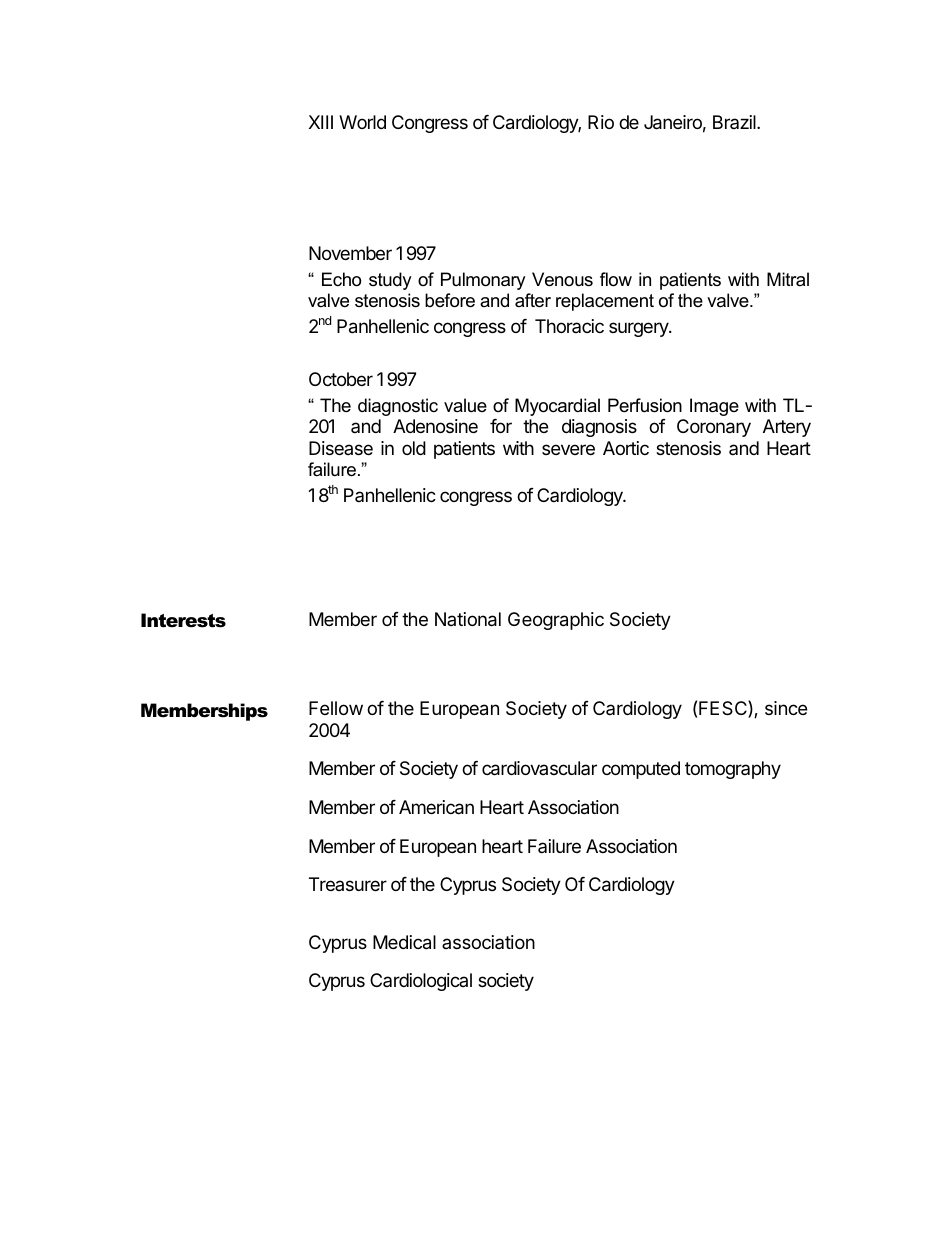  Describe the element at coordinates (733, 770) in the screenshot. I see `tomography` at that location.
